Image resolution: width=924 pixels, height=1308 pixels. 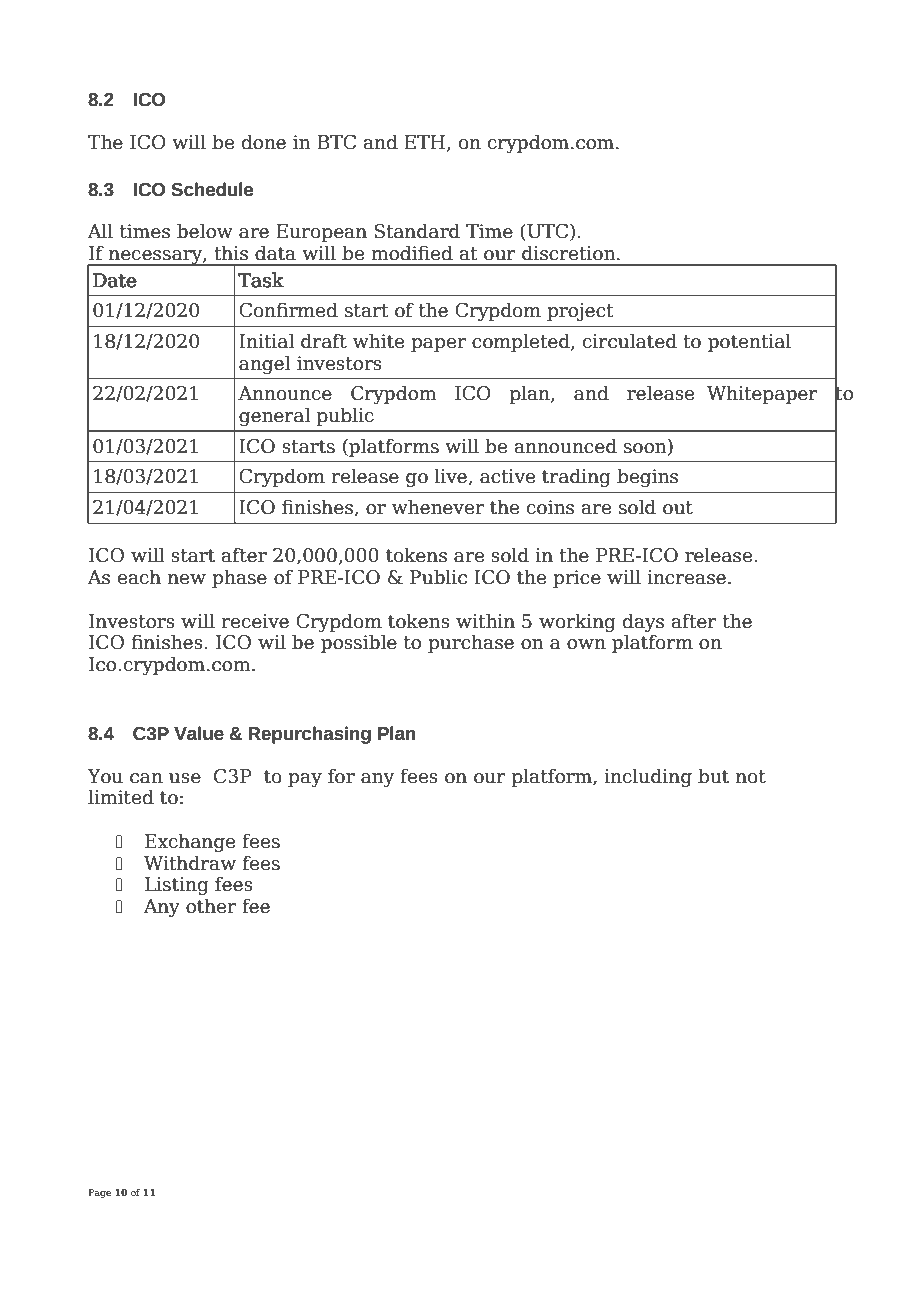 What do you see at coordinates (713, 776) in the document?
I see `but` at bounding box center [713, 776].
